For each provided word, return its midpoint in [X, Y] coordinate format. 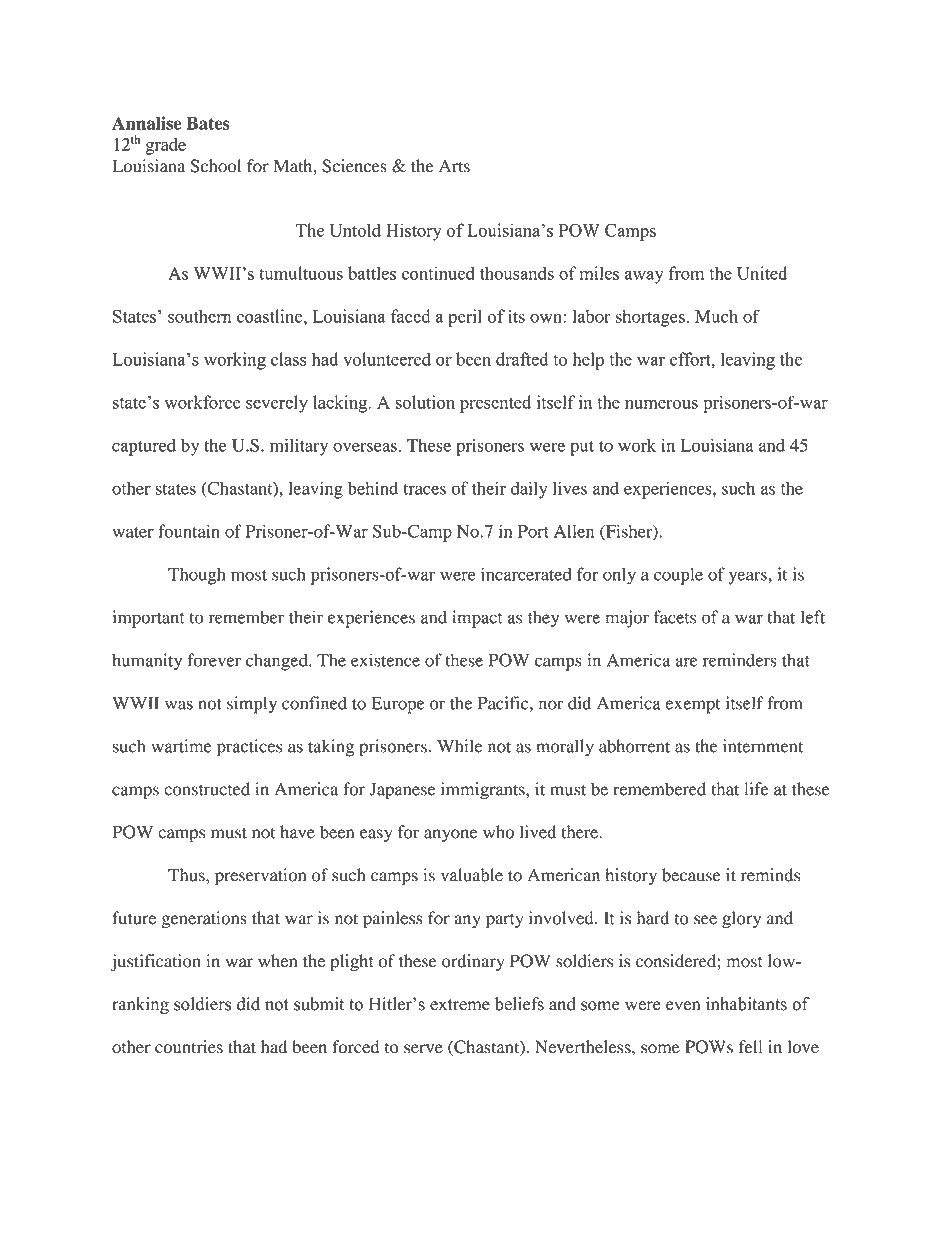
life [756, 789]
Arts [454, 166]
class [288, 359]
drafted [522, 359]
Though [196, 576]
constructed [207, 789]
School [215, 166]
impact [477, 619]
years [749, 578]
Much [716, 316]
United [762, 273]
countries [189, 1047]
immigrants [484, 791]
